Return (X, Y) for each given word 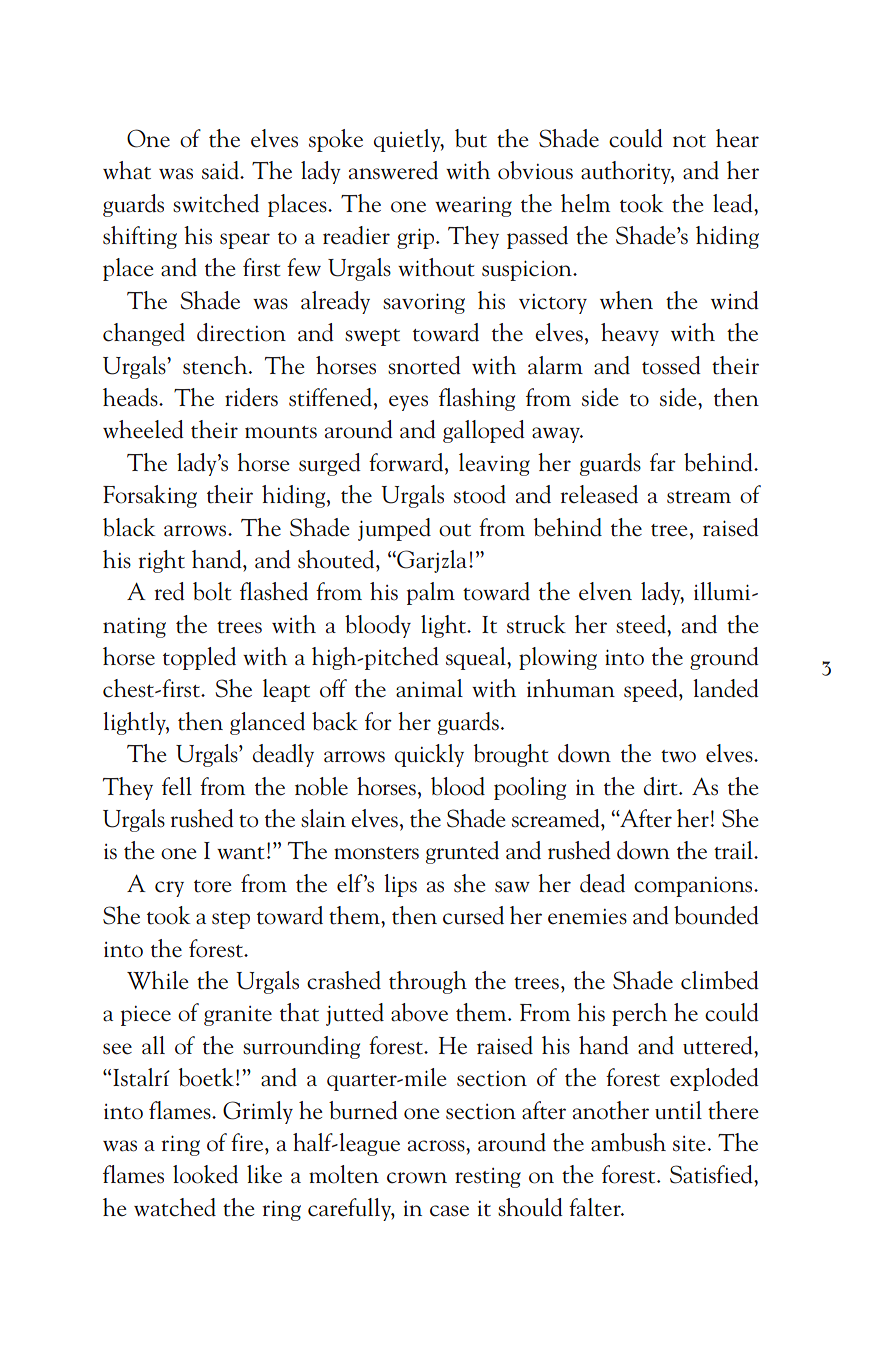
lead (734, 203)
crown (417, 1178)
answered (393, 170)
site (689, 1144)
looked (205, 1174)
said (221, 170)
